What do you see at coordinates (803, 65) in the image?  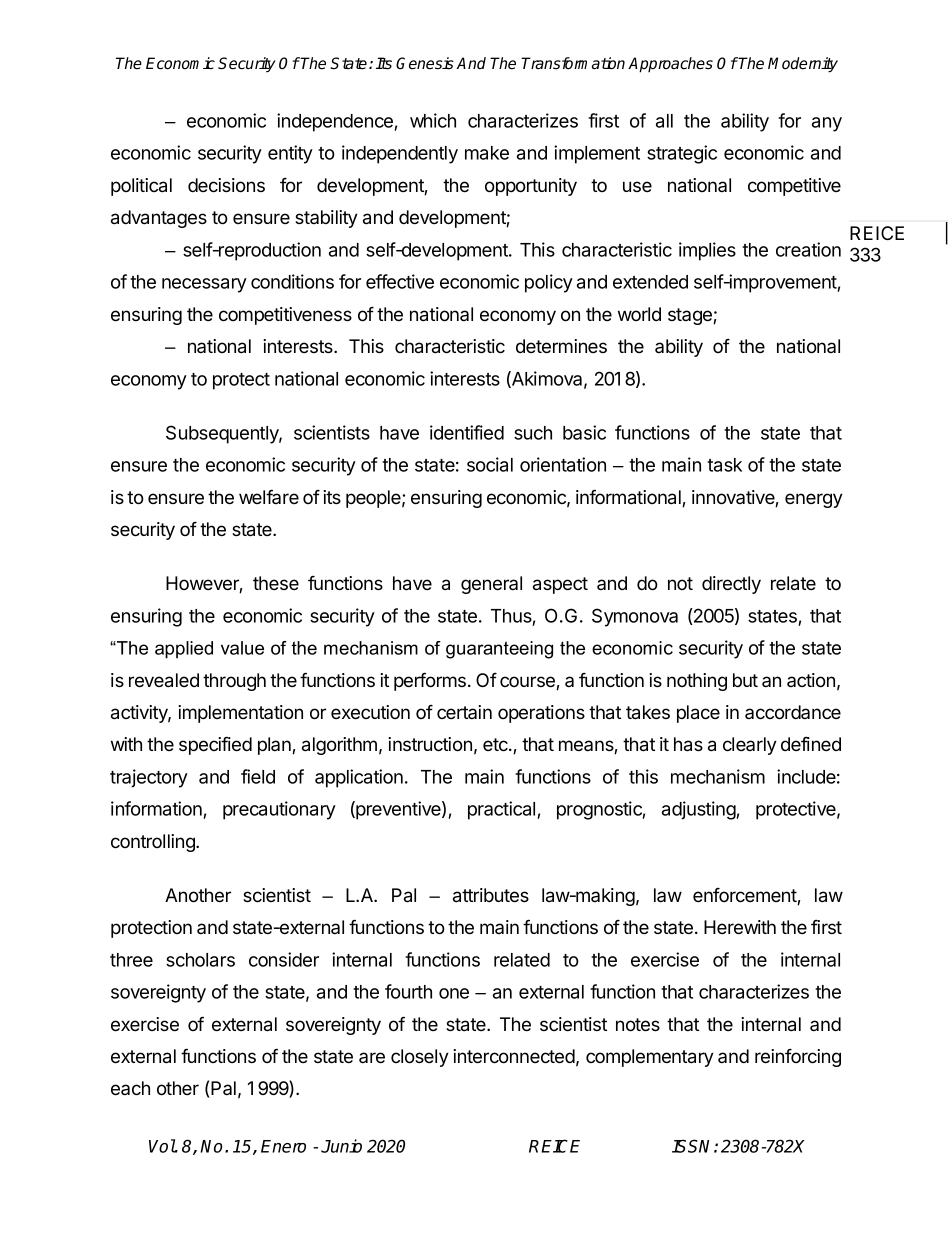 I see `Modernity` at bounding box center [803, 65].
